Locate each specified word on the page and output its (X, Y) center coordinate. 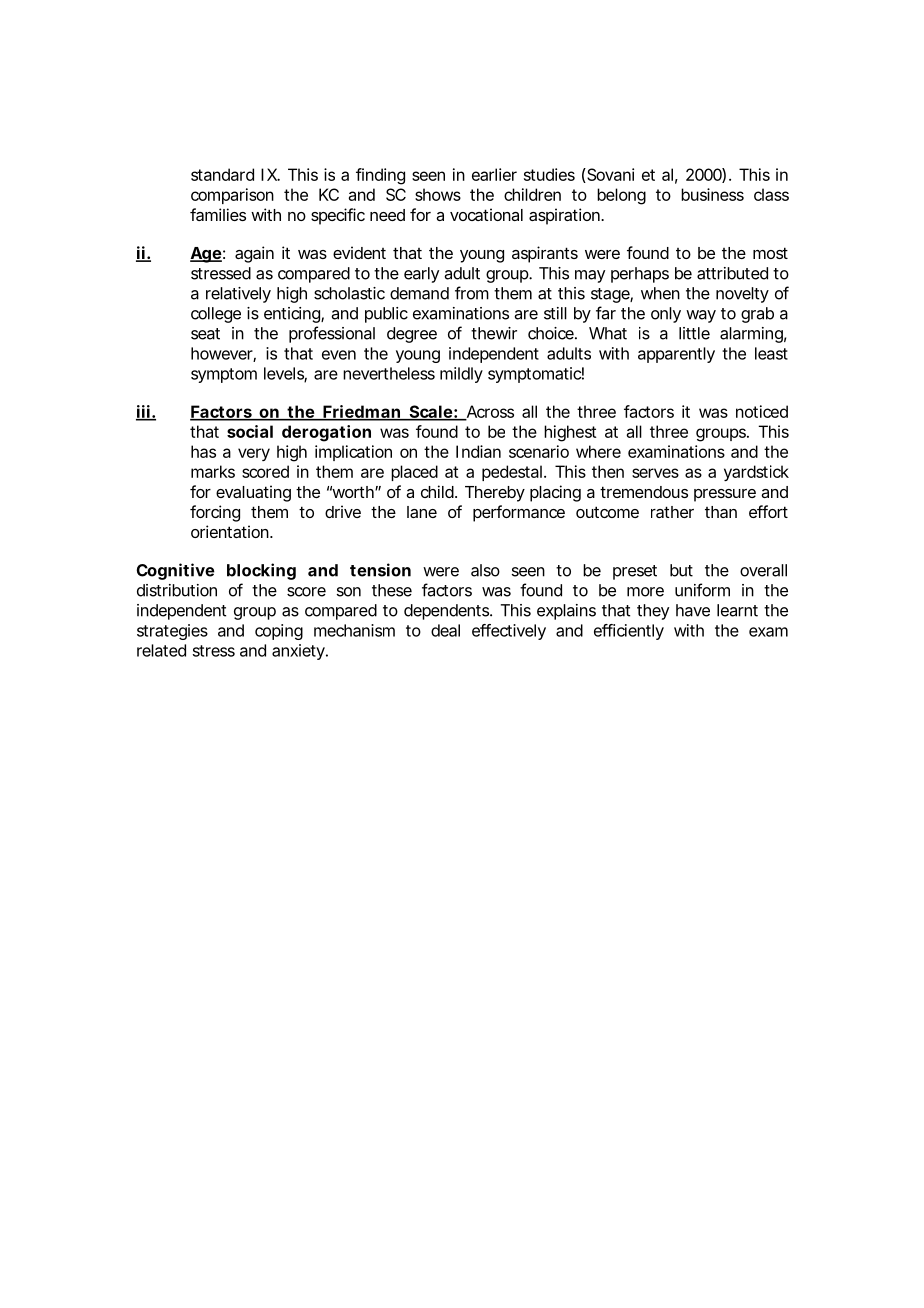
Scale (430, 412)
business (712, 194)
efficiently (629, 632)
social (250, 431)
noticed (762, 411)
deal (445, 630)
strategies (172, 632)
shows (438, 194)
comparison (232, 196)
